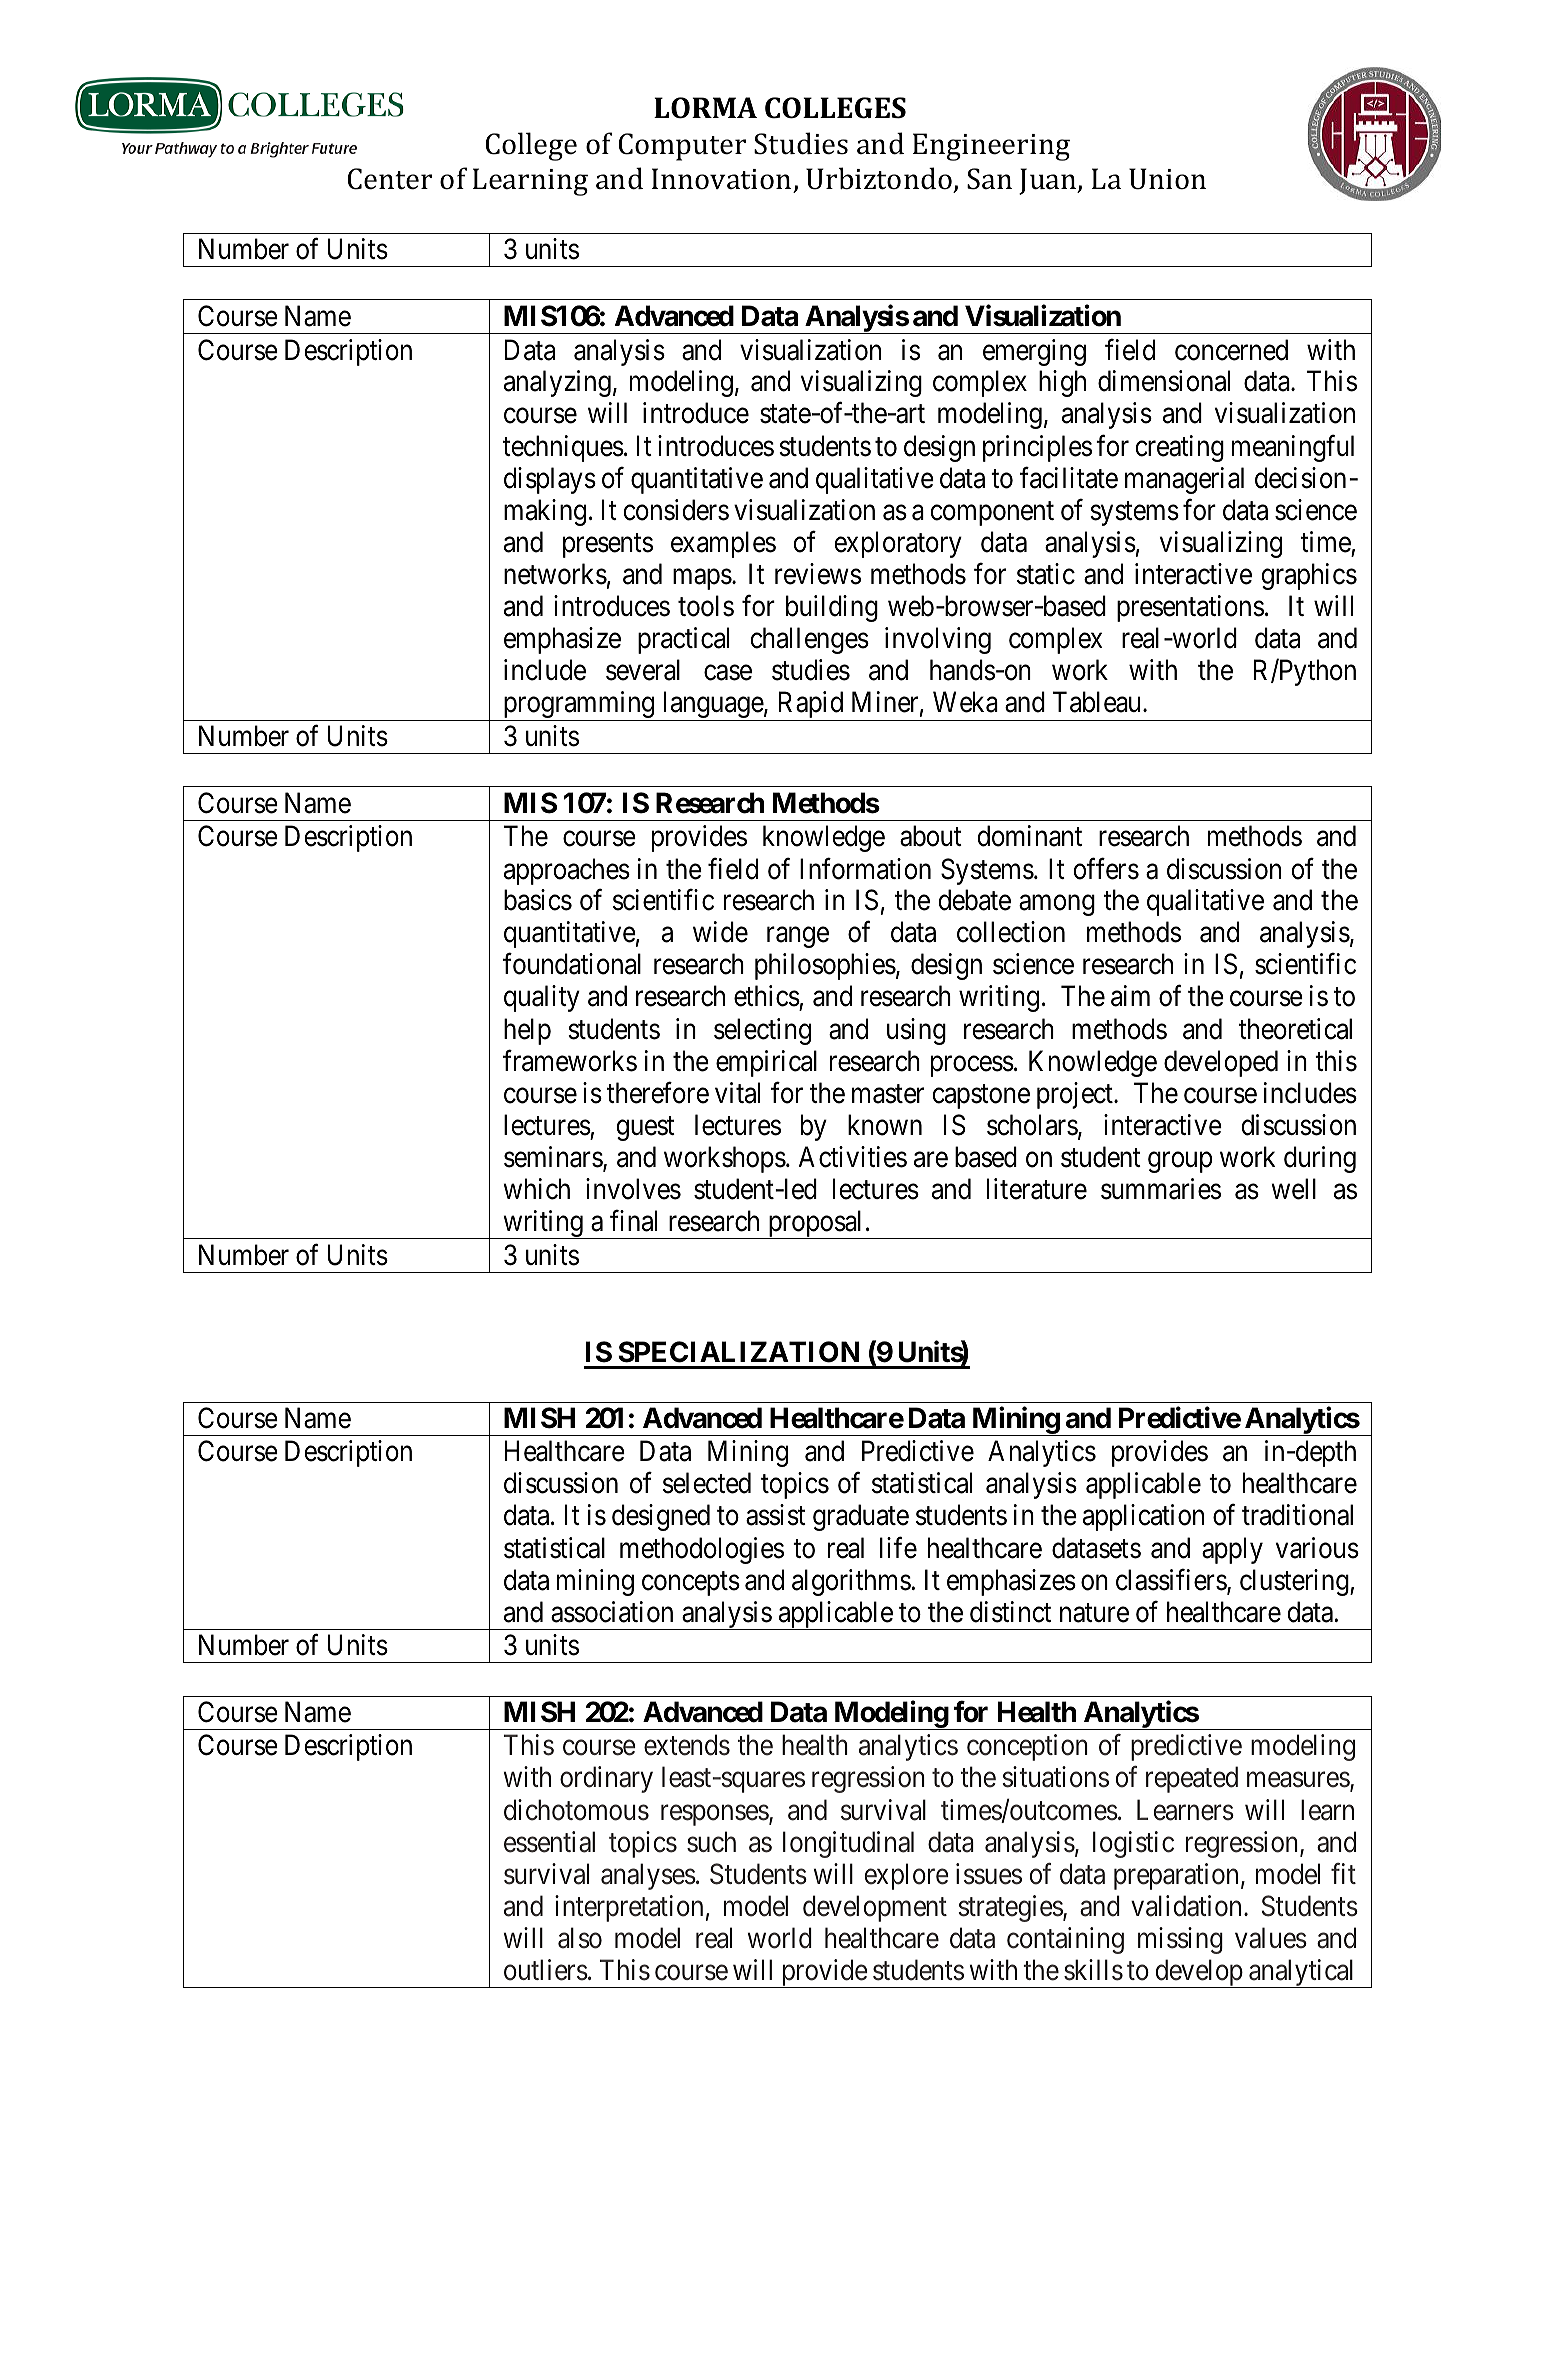 The image size is (1554, 2376). What do you see at coordinates (527, 1031) in the screenshot?
I see `help` at bounding box center [527, 1031].
